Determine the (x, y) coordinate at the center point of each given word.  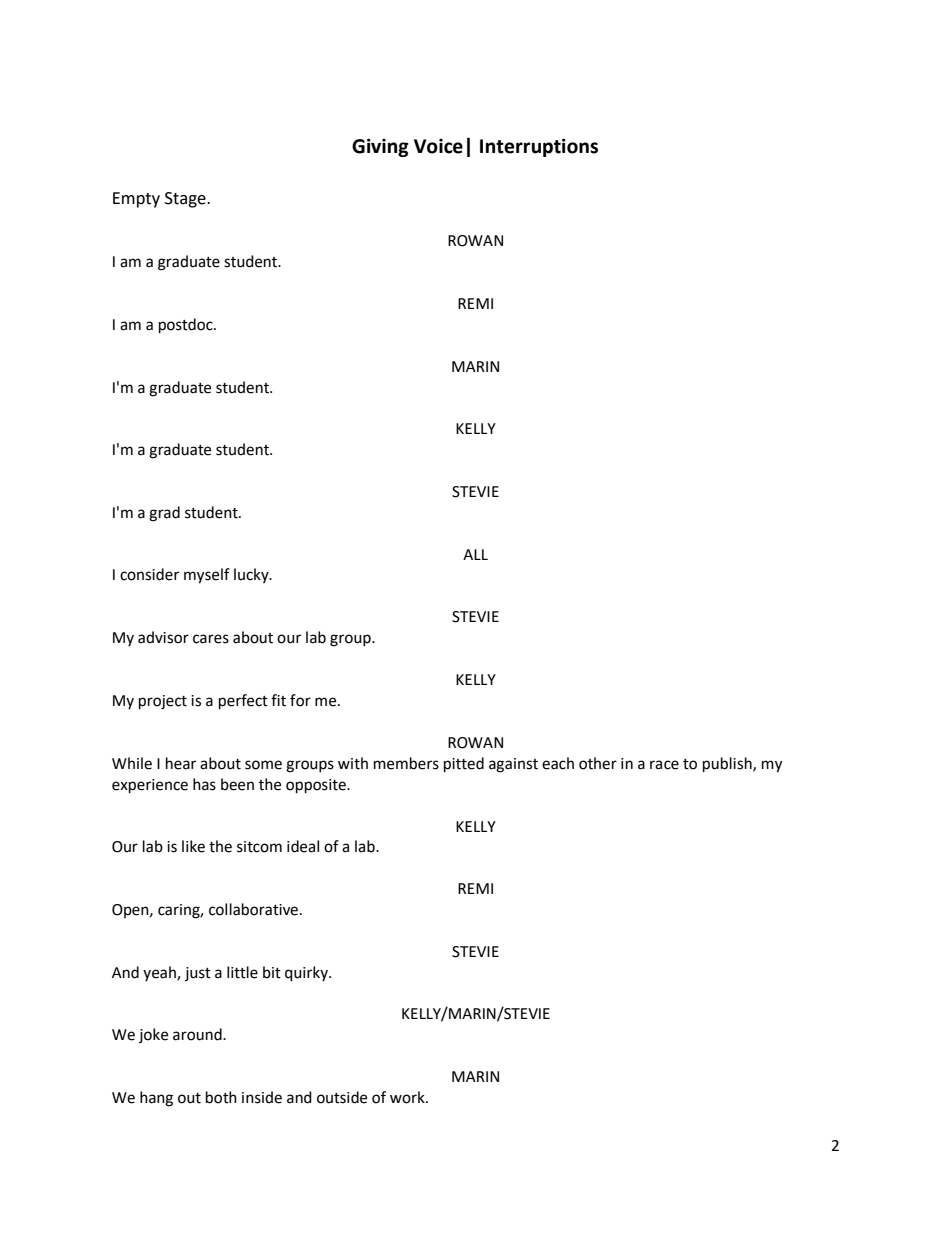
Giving (380, 147)
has (204, 784)
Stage (186, 200)
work (408, 1097)
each (558, 763)
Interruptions (539, 147)
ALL (475, 554)
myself (207, 576)
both (221, 1097)
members (406, 763)
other (598, 763)
